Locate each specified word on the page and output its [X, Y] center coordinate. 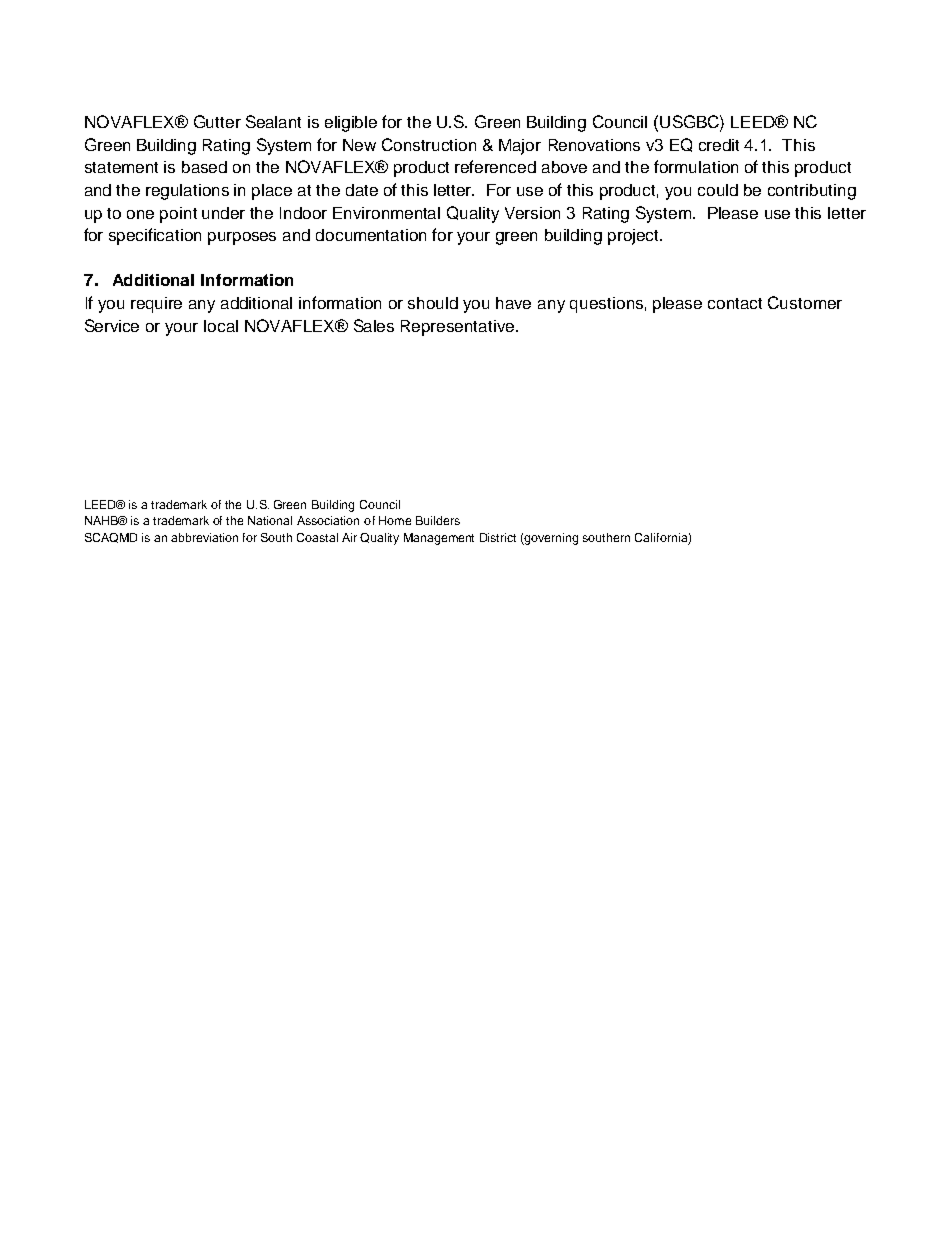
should [433, 303]
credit [719, 145]
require [156, 305]
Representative [459, 328]
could [718, 190]
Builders [438, 520]
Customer [805, 302]
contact [735, 303]
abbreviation [204, 537]
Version [532, 213]
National [270, 520]
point [178, 215]
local [221, 326]
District [498, 537]
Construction [429, 144]
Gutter [217, 121]
